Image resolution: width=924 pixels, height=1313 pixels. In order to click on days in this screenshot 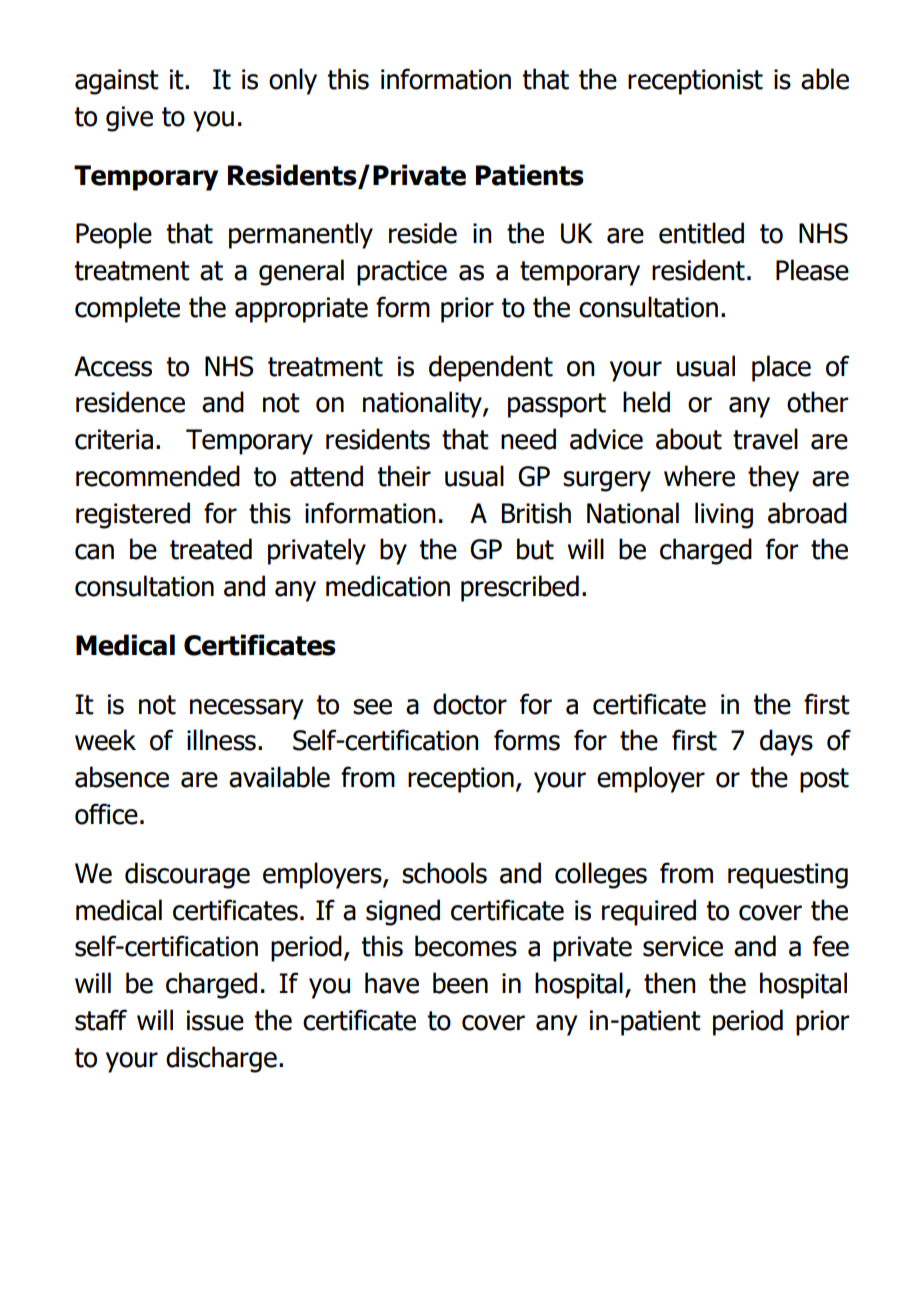, I will do `click(786, 742)`.
